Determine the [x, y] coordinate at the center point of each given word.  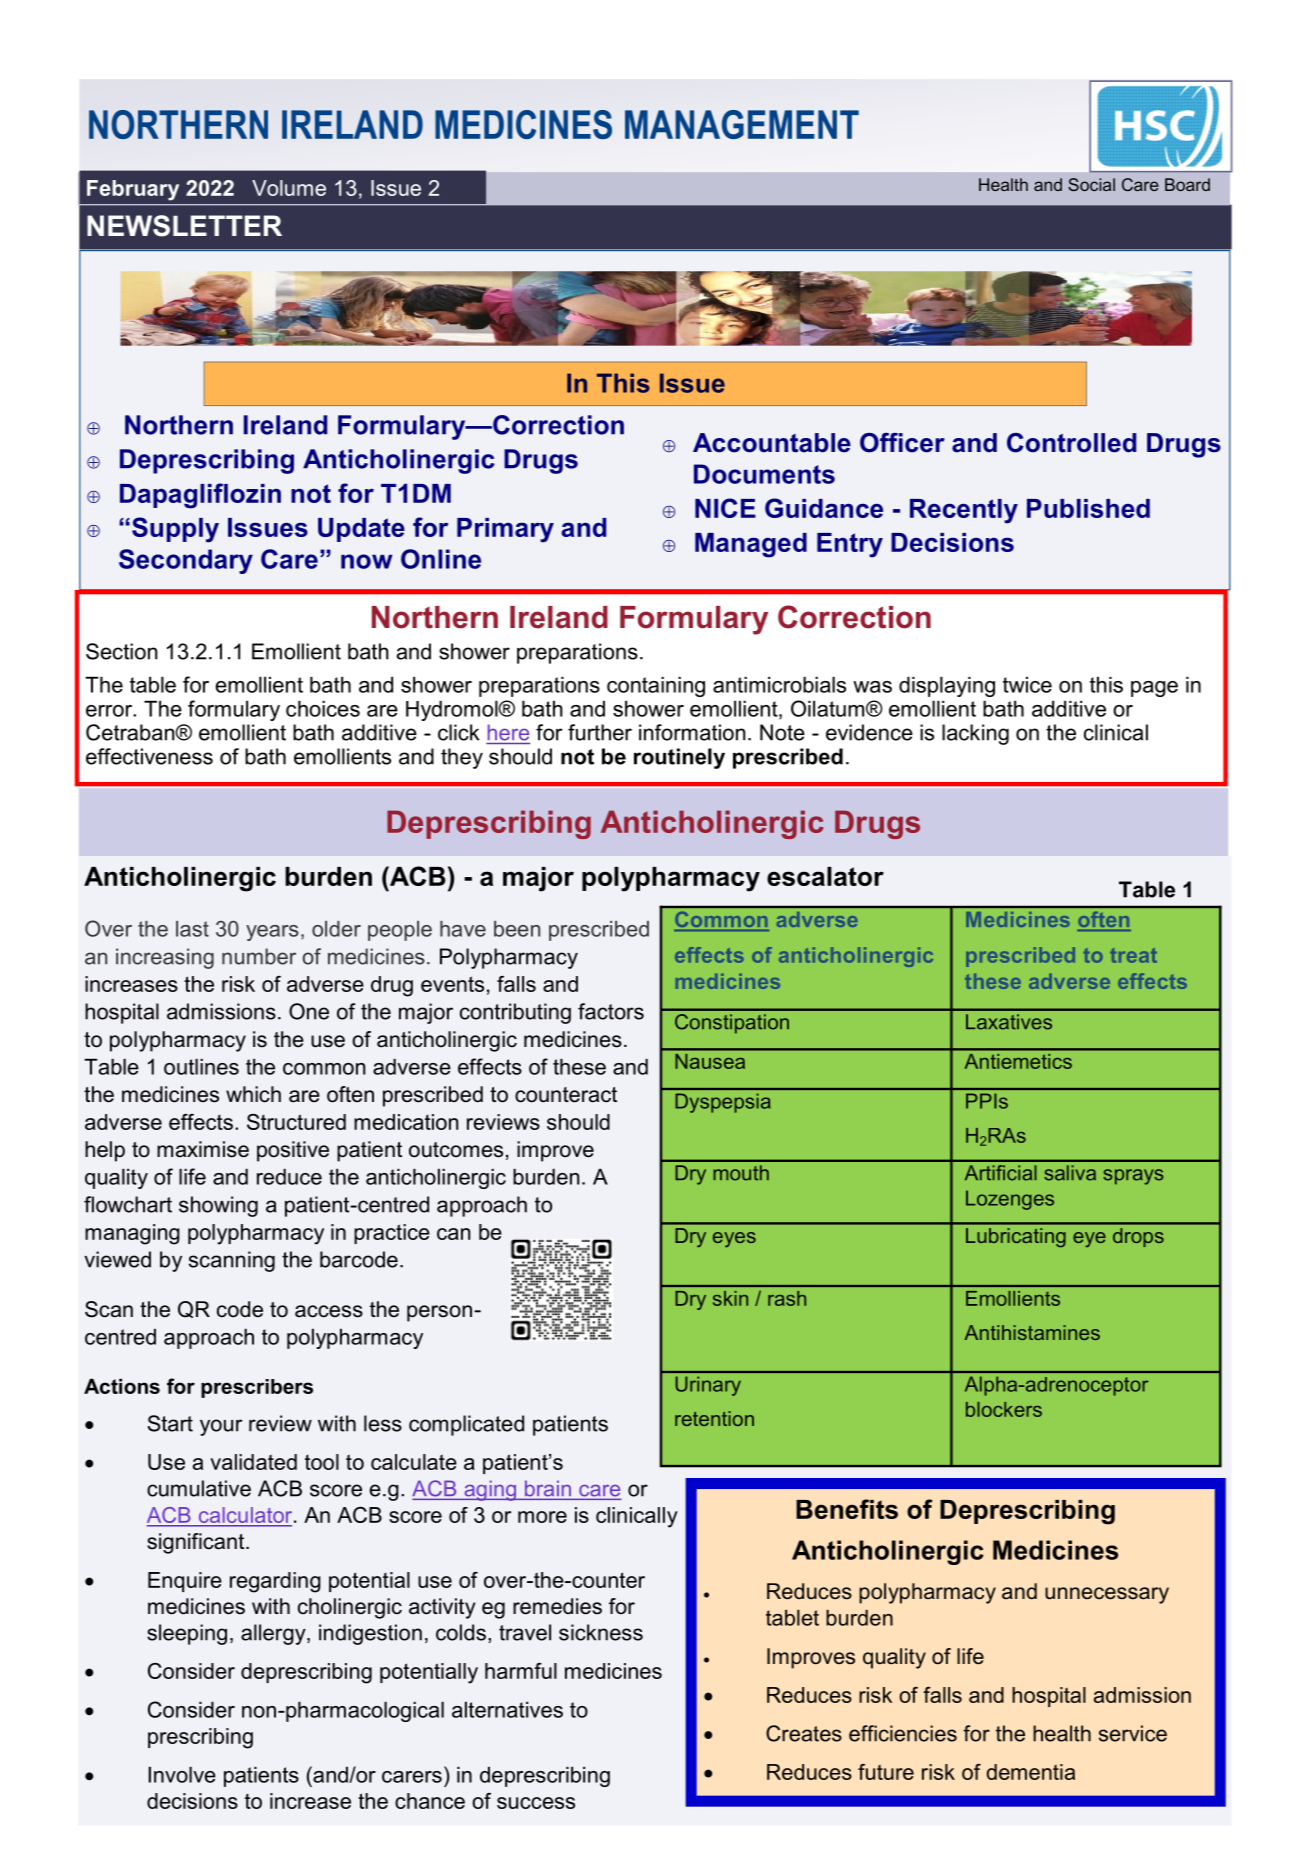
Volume [289, 188]
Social [1091, 184]
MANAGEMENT [742, 124]
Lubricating [1015, 1237]
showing [218, 1206]
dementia [1031, 1772]
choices [323, 708]
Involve [182, 1774]
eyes [734, 1240]
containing [656, 686]
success [536, 1803]
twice [1027, 684]
